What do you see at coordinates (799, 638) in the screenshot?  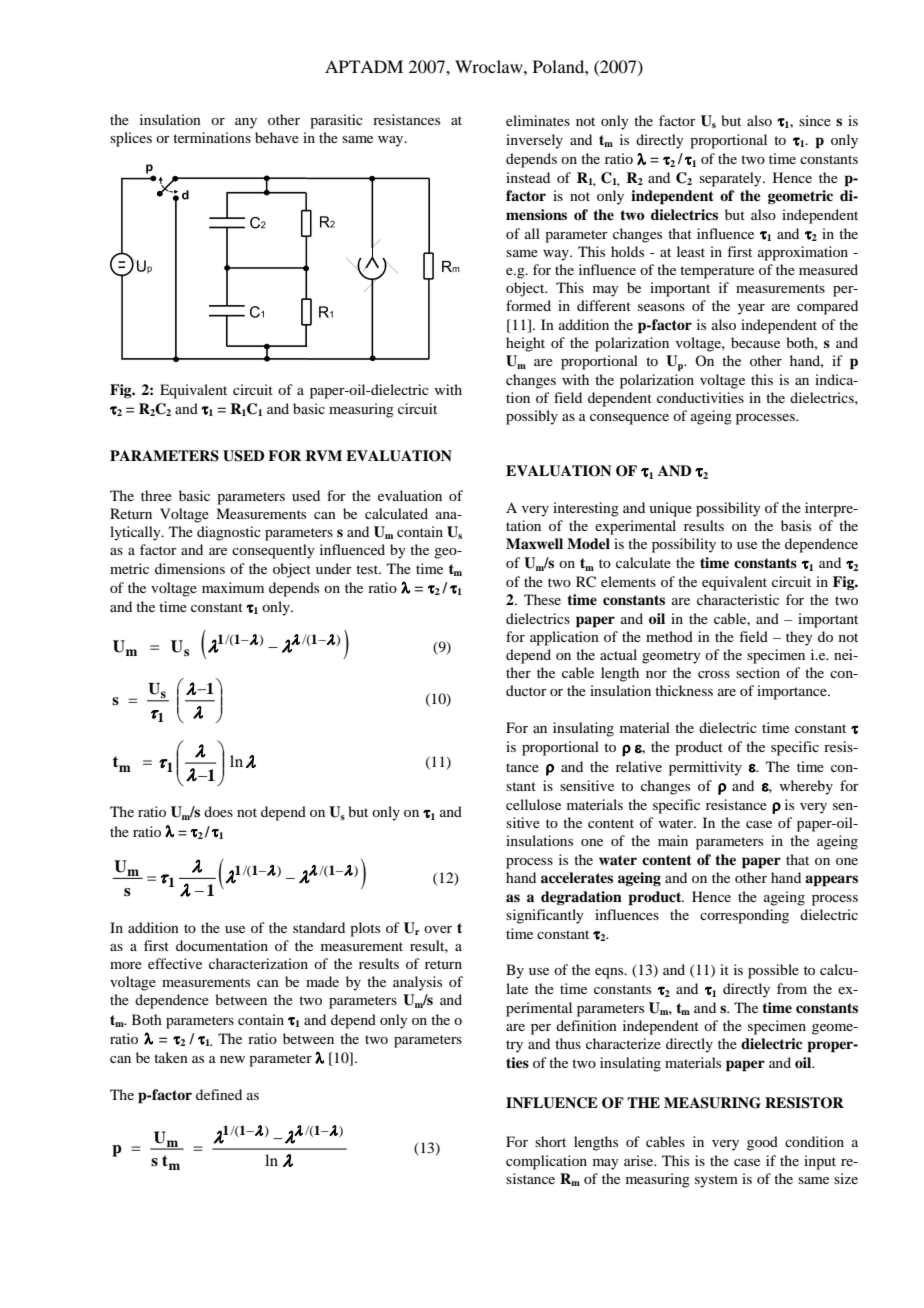 I see `they` at bounding box center [799, 638].
